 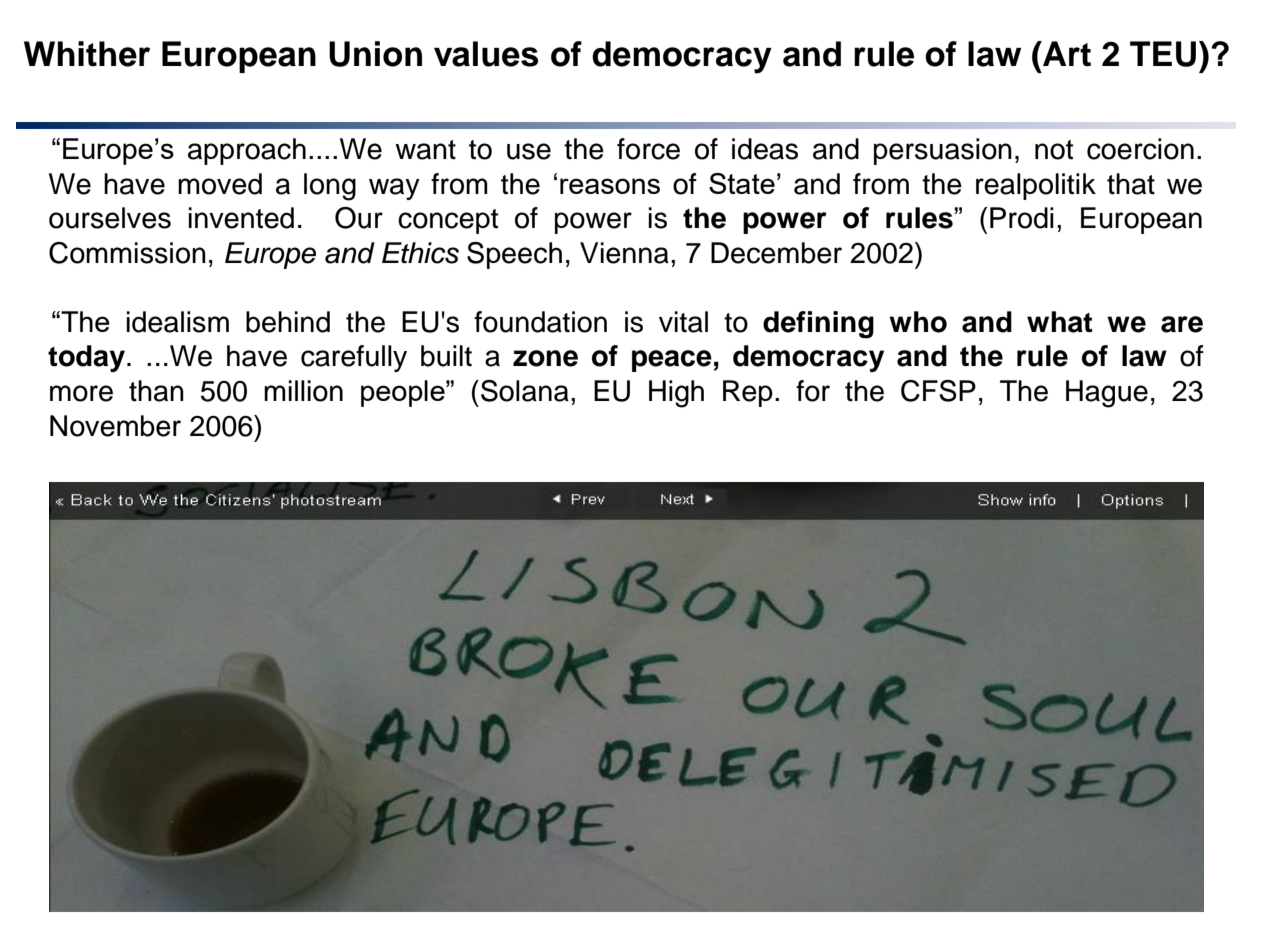 What do you see at coordinates (115, 426) in the page?
I see `November` at bounding box center [115, 426].
